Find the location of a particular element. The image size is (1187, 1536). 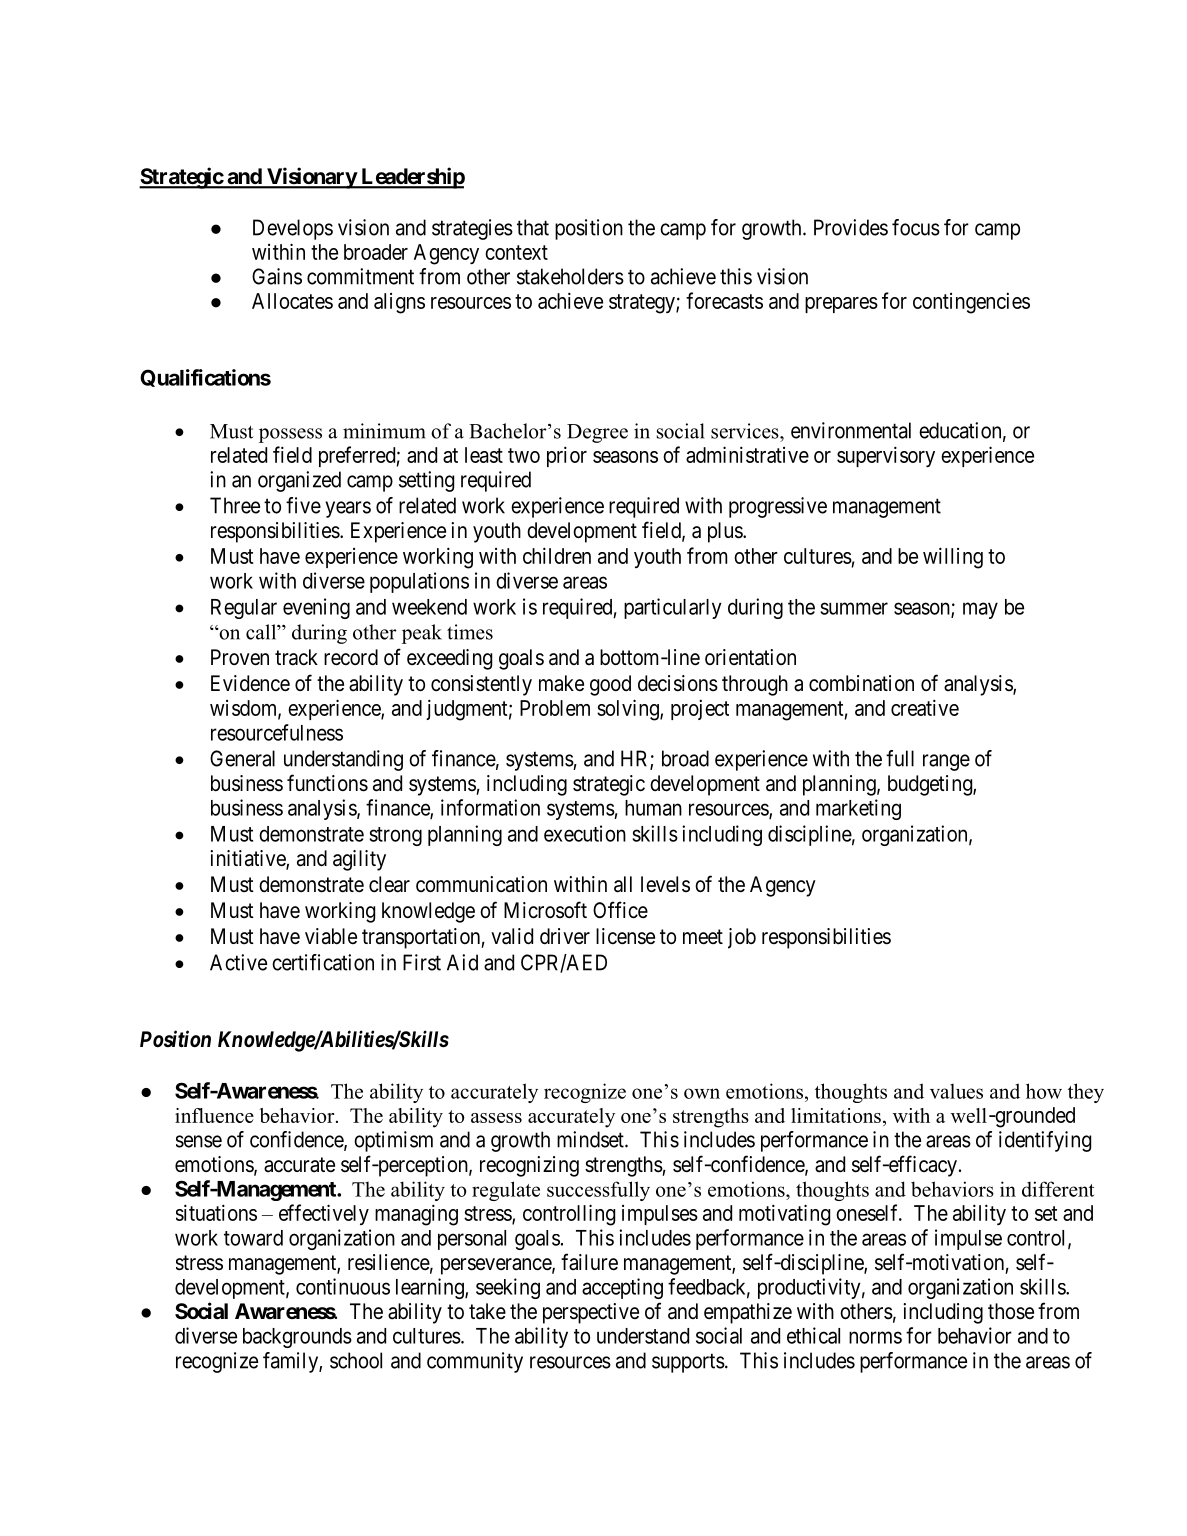

that is located at coordinates (533, 227).
